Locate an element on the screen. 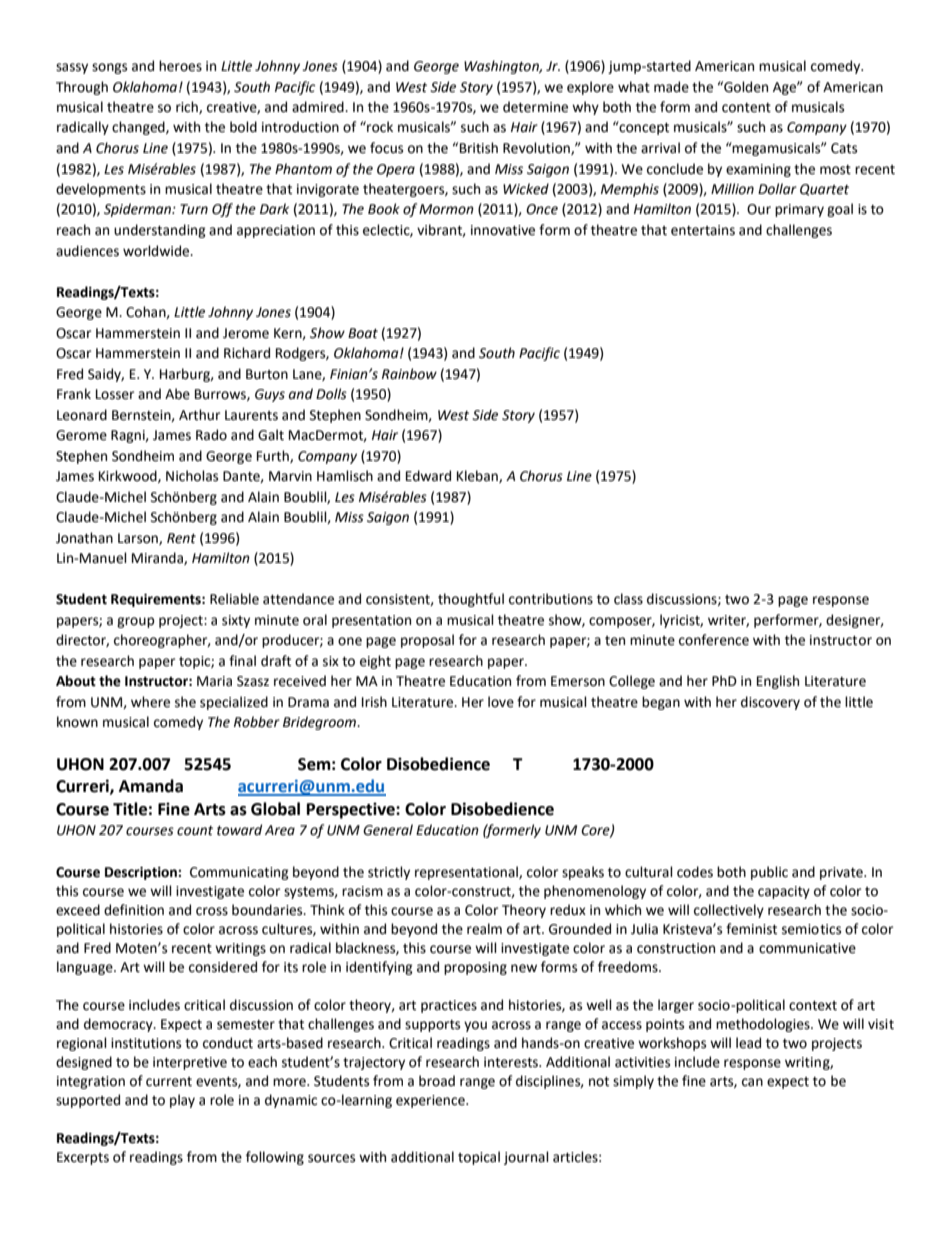 This screenshot has height=1233, width=952. determine is located at coordinates (535, 107).
